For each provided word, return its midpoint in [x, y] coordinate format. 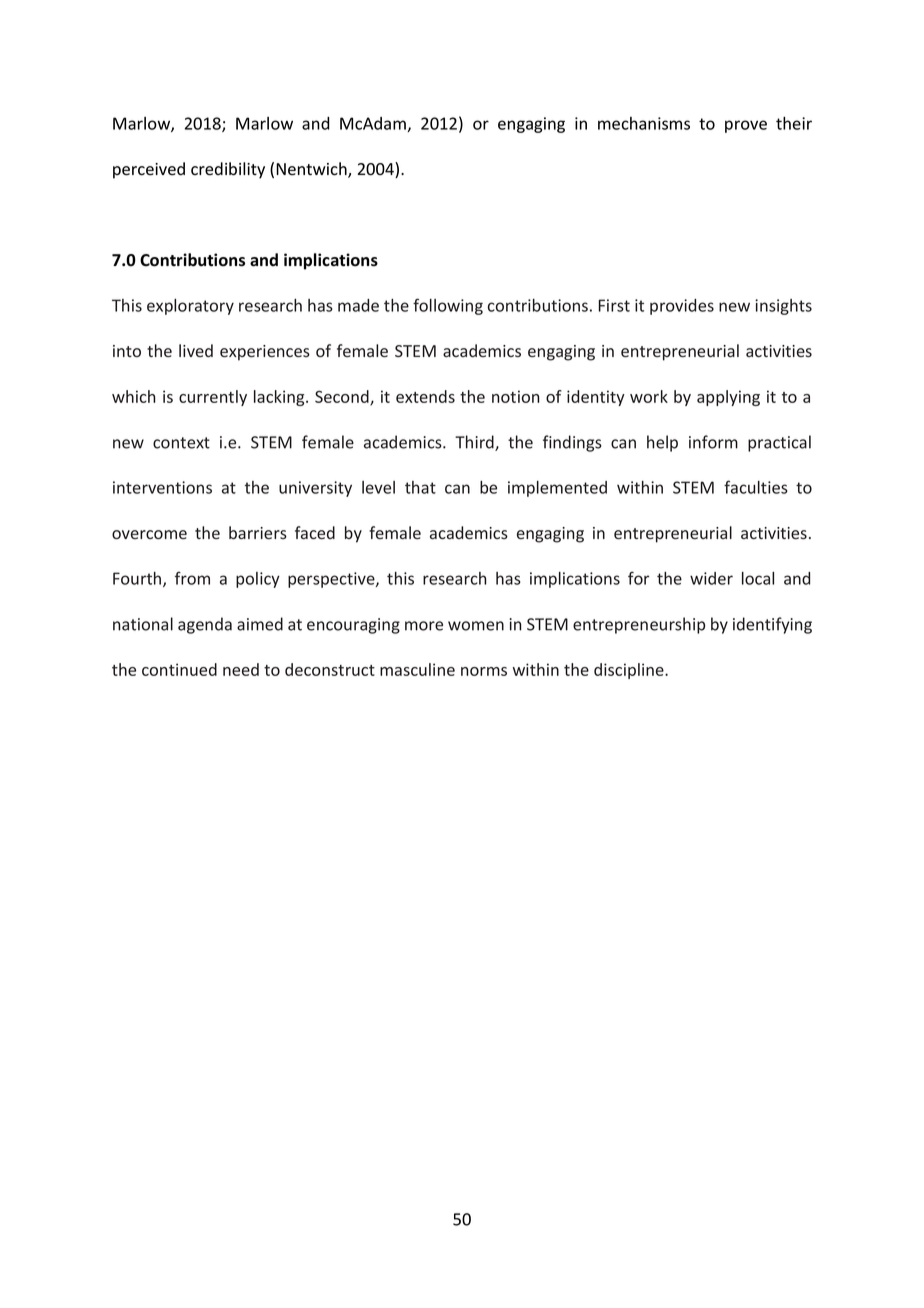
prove [746, 126]
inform [713, 442]
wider [711, 578]
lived [196, 350]
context [181, 443]
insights [783, 307]
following [448, 306]
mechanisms [644, 123]
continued [179, 669]
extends [425, 396]
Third [475, 443]
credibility [228, 170]
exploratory [190, 307]
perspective [332, 580]
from [192, 578]
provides [682, 307]
